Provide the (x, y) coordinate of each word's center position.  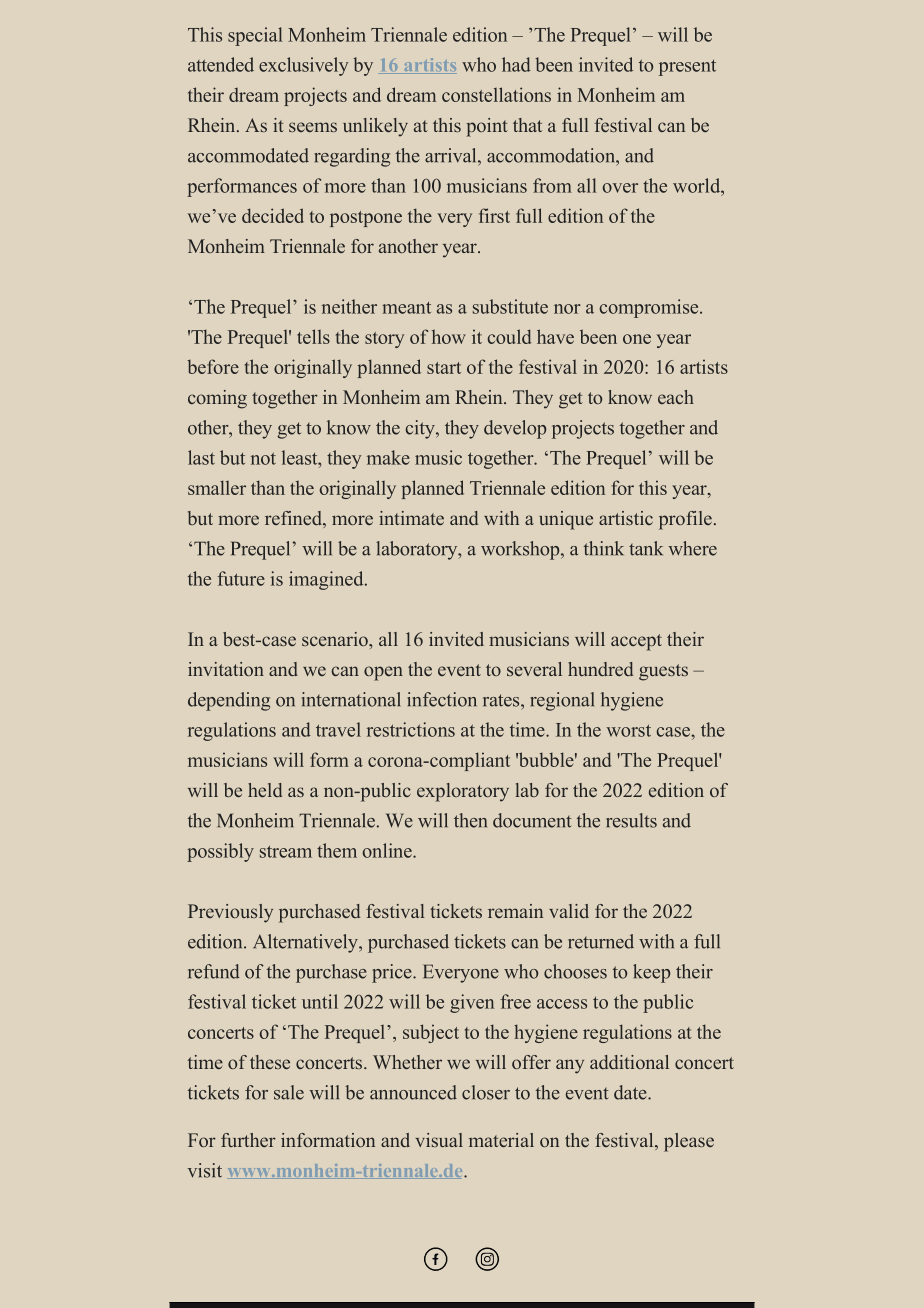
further (248, 1140)
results (631, 820)
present (687, 68)
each (676, 397)
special (255, 36)
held (265, 790)
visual (439, 1140)
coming (217, 399)
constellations (496, 94)
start (444, 368)
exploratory (463, 792)
